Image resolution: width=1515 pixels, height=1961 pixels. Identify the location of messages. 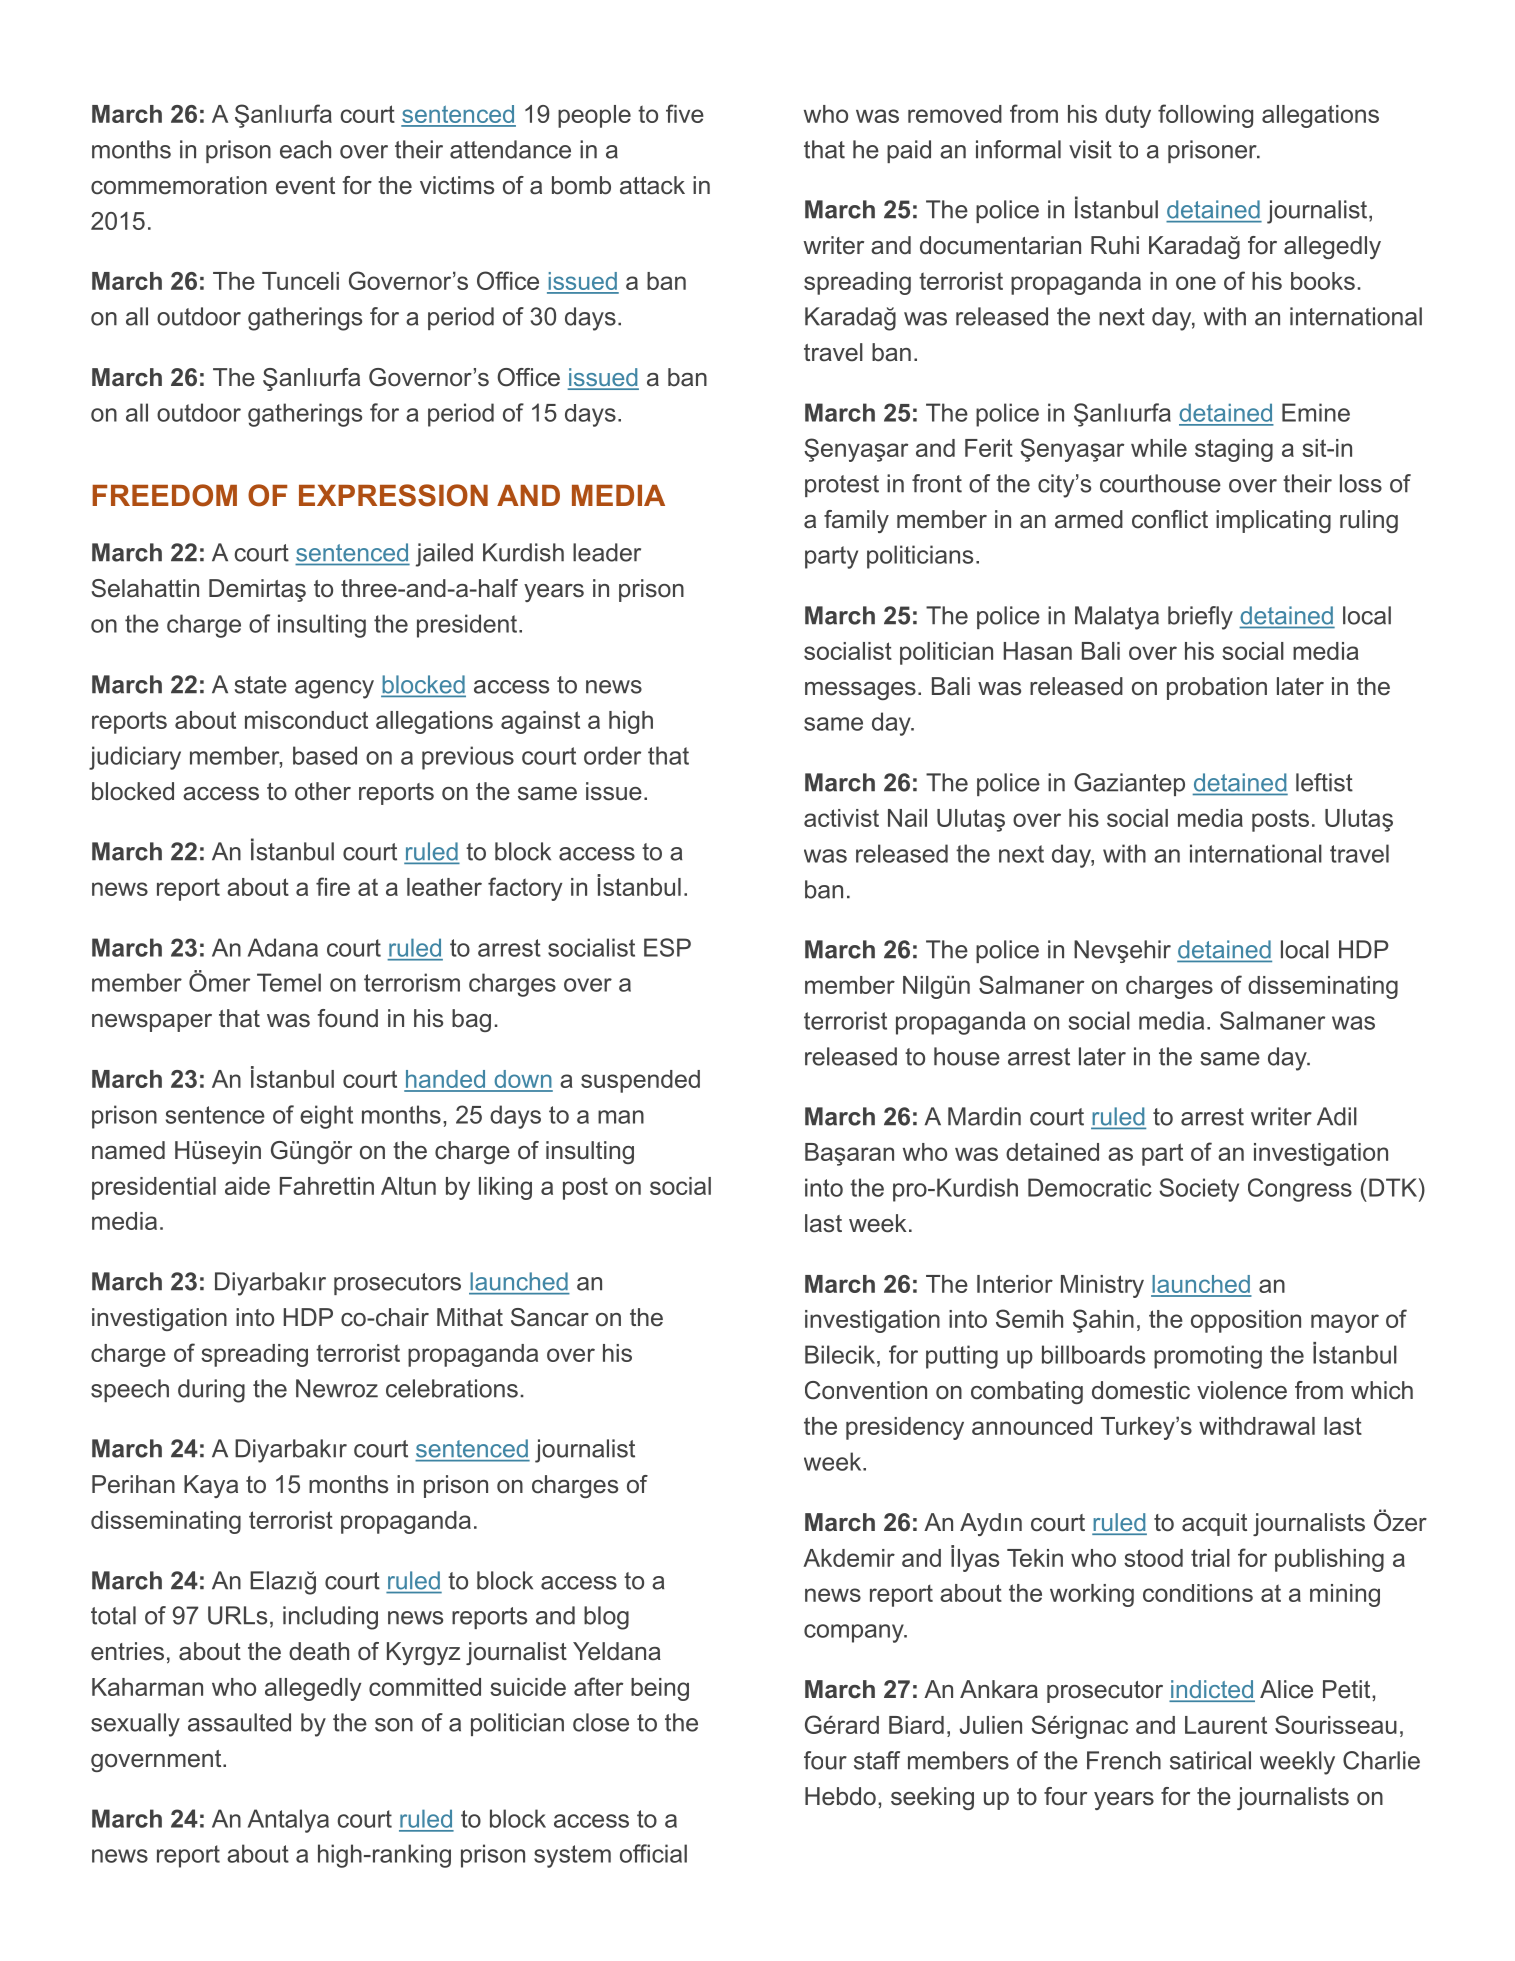
(860, 691).
